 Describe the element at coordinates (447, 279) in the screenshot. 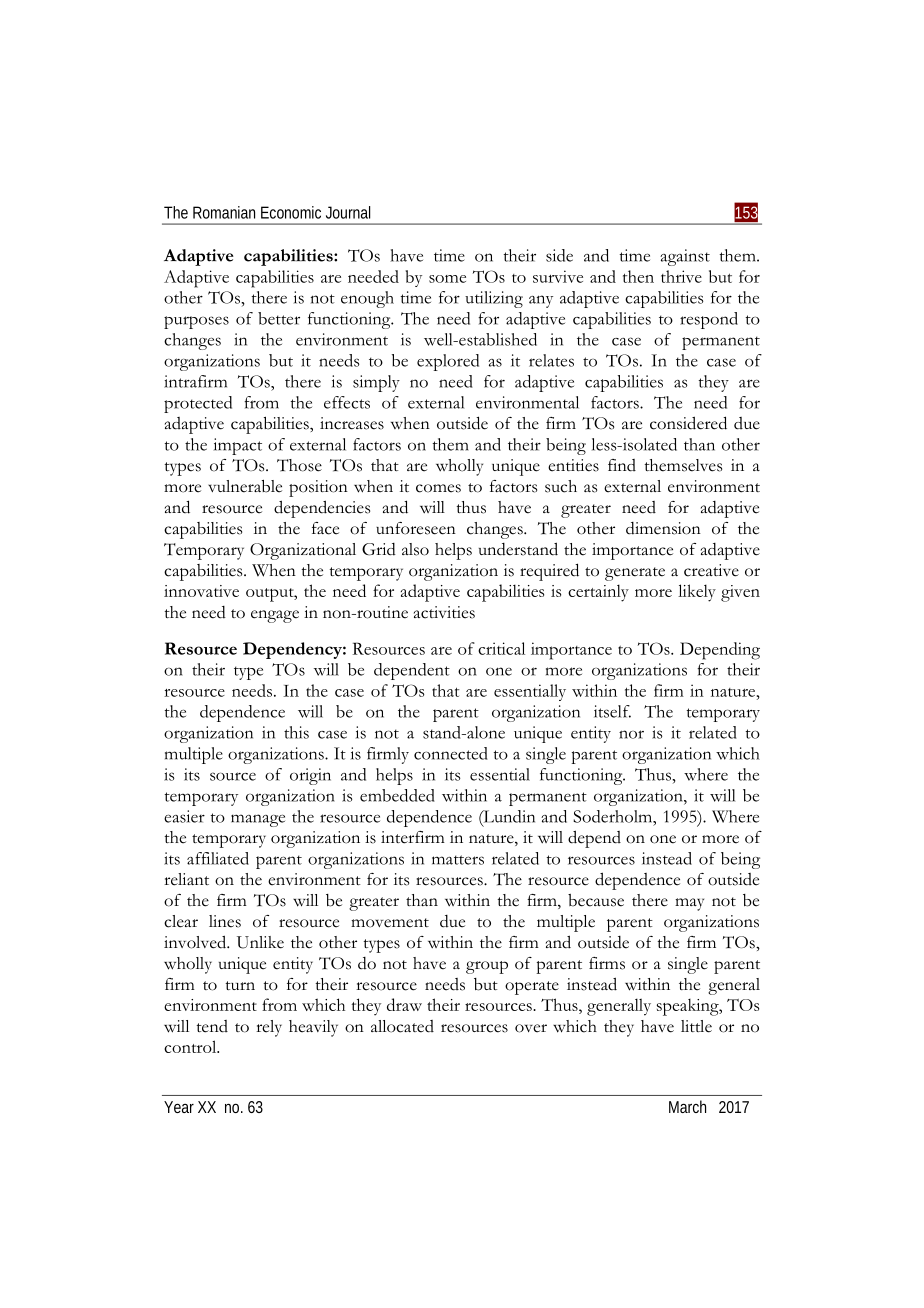

I see `some` at that location.
